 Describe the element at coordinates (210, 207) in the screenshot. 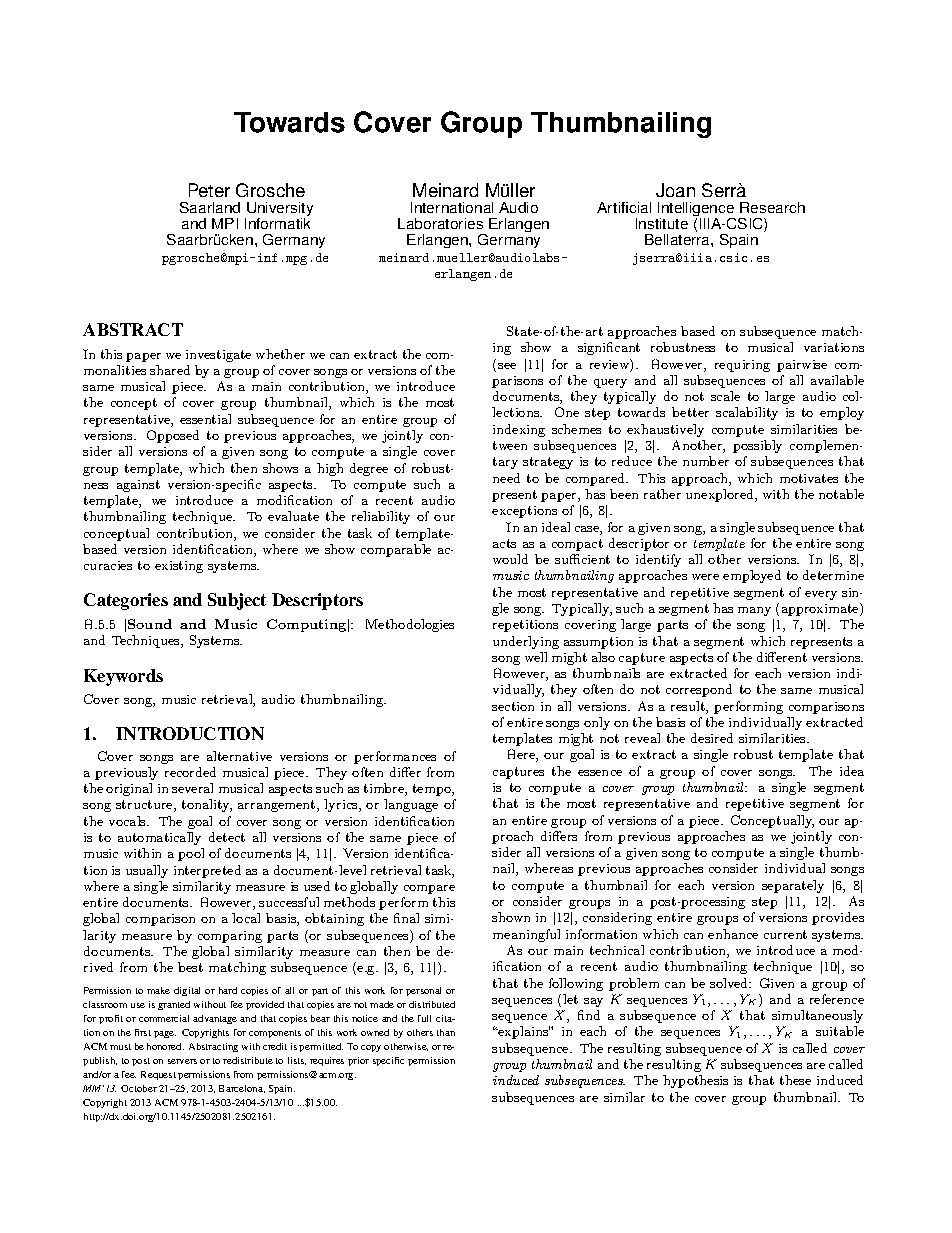

I see `Saarland` at that location.
